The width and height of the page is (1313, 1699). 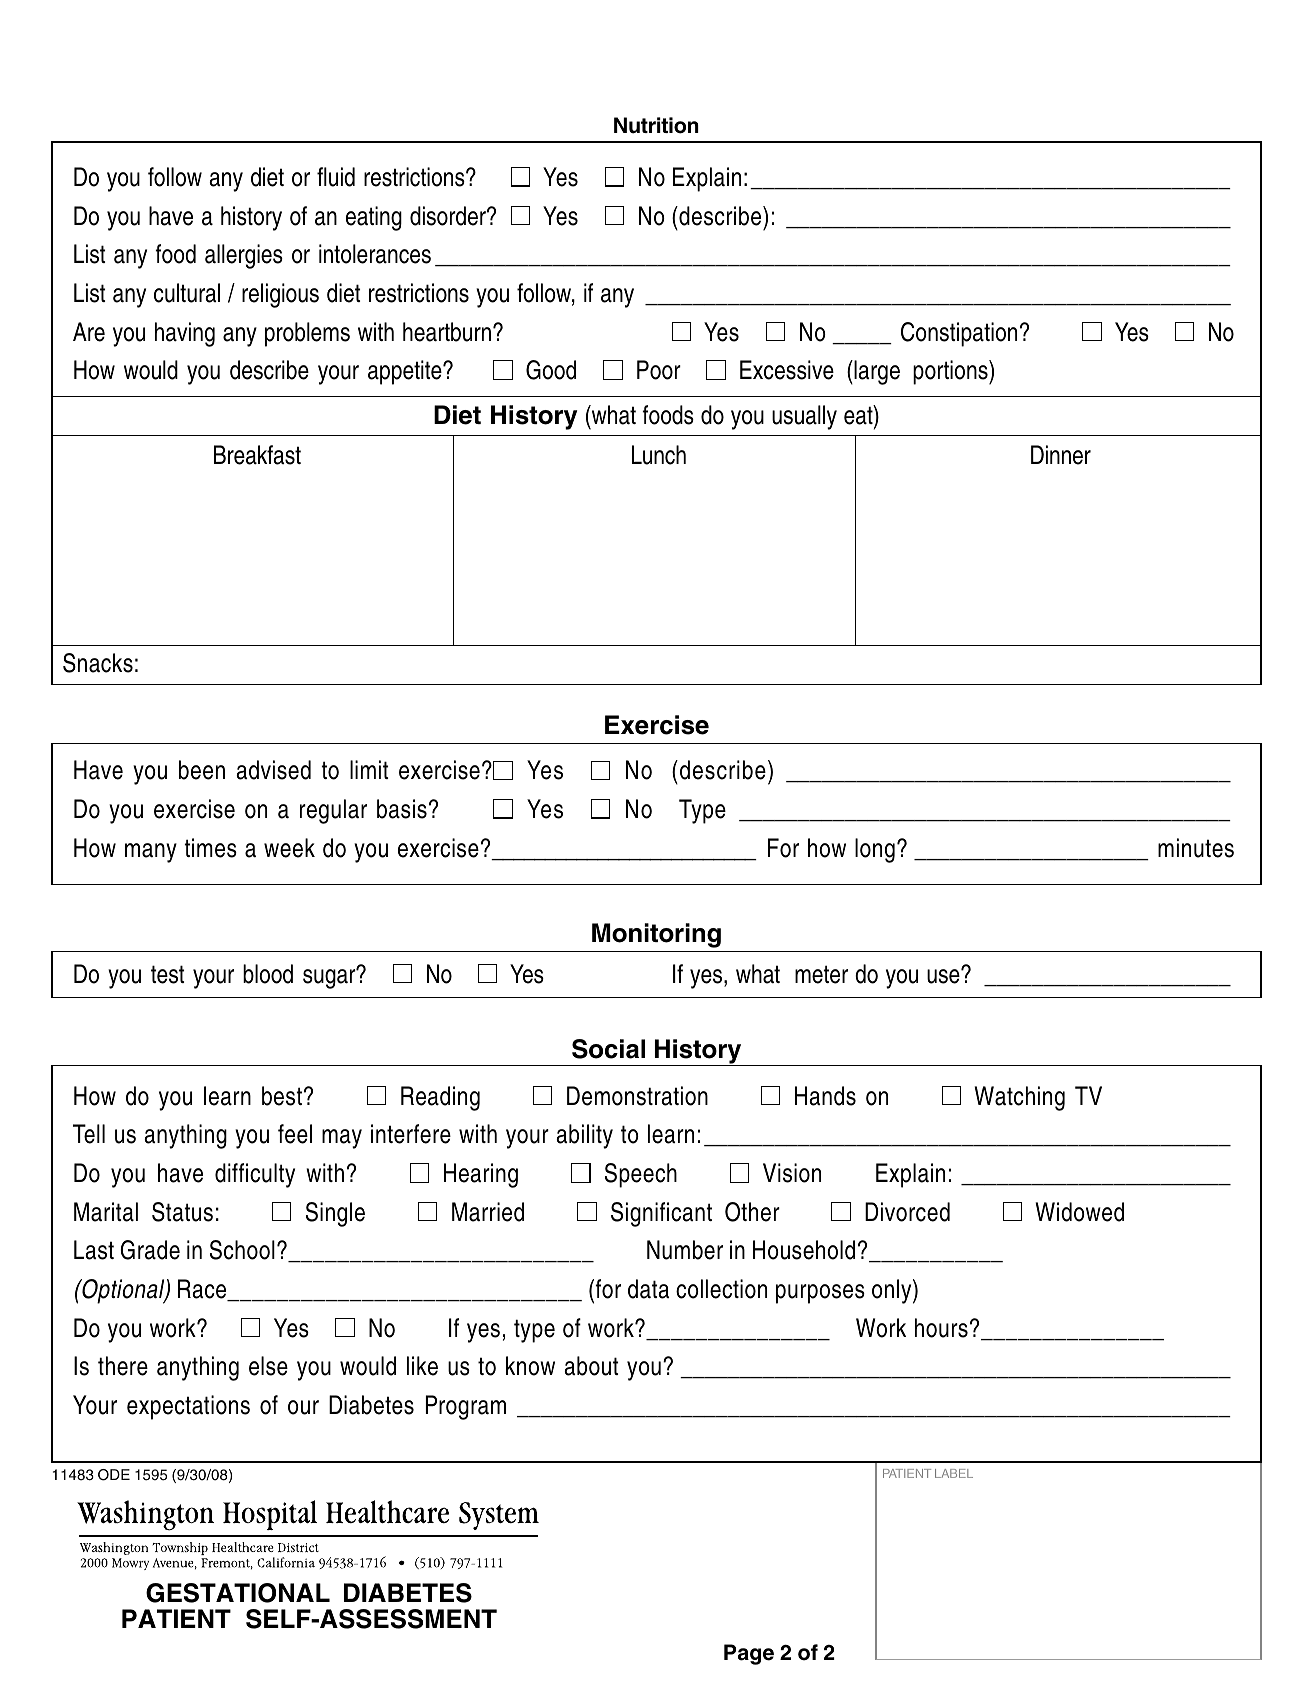 What do you see at coordinates (1196, 848) in the page?
I see `minutes` at bounding box center [1196, 848].
